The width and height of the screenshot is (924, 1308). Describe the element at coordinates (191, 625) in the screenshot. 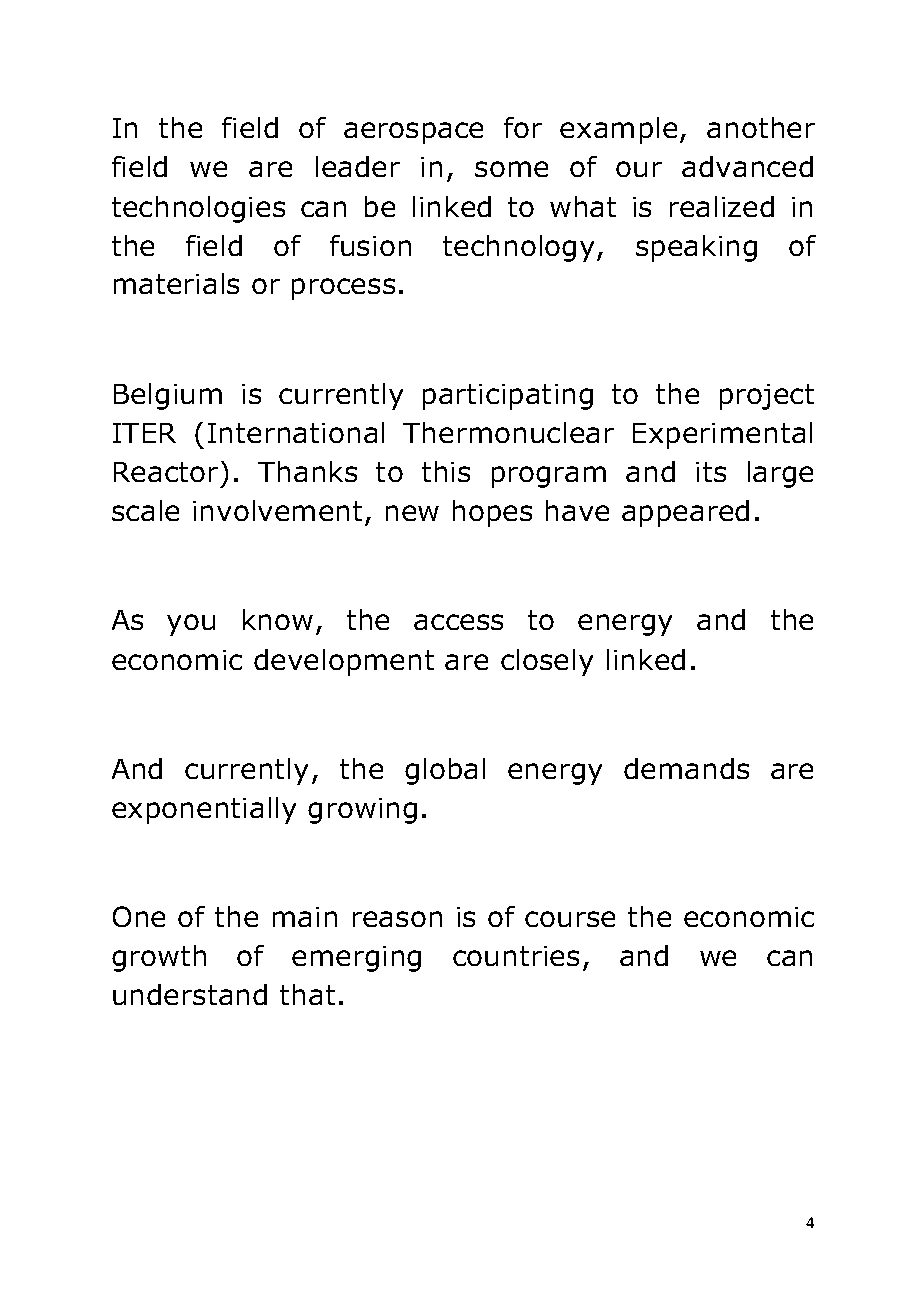

I see `you` at that location.
